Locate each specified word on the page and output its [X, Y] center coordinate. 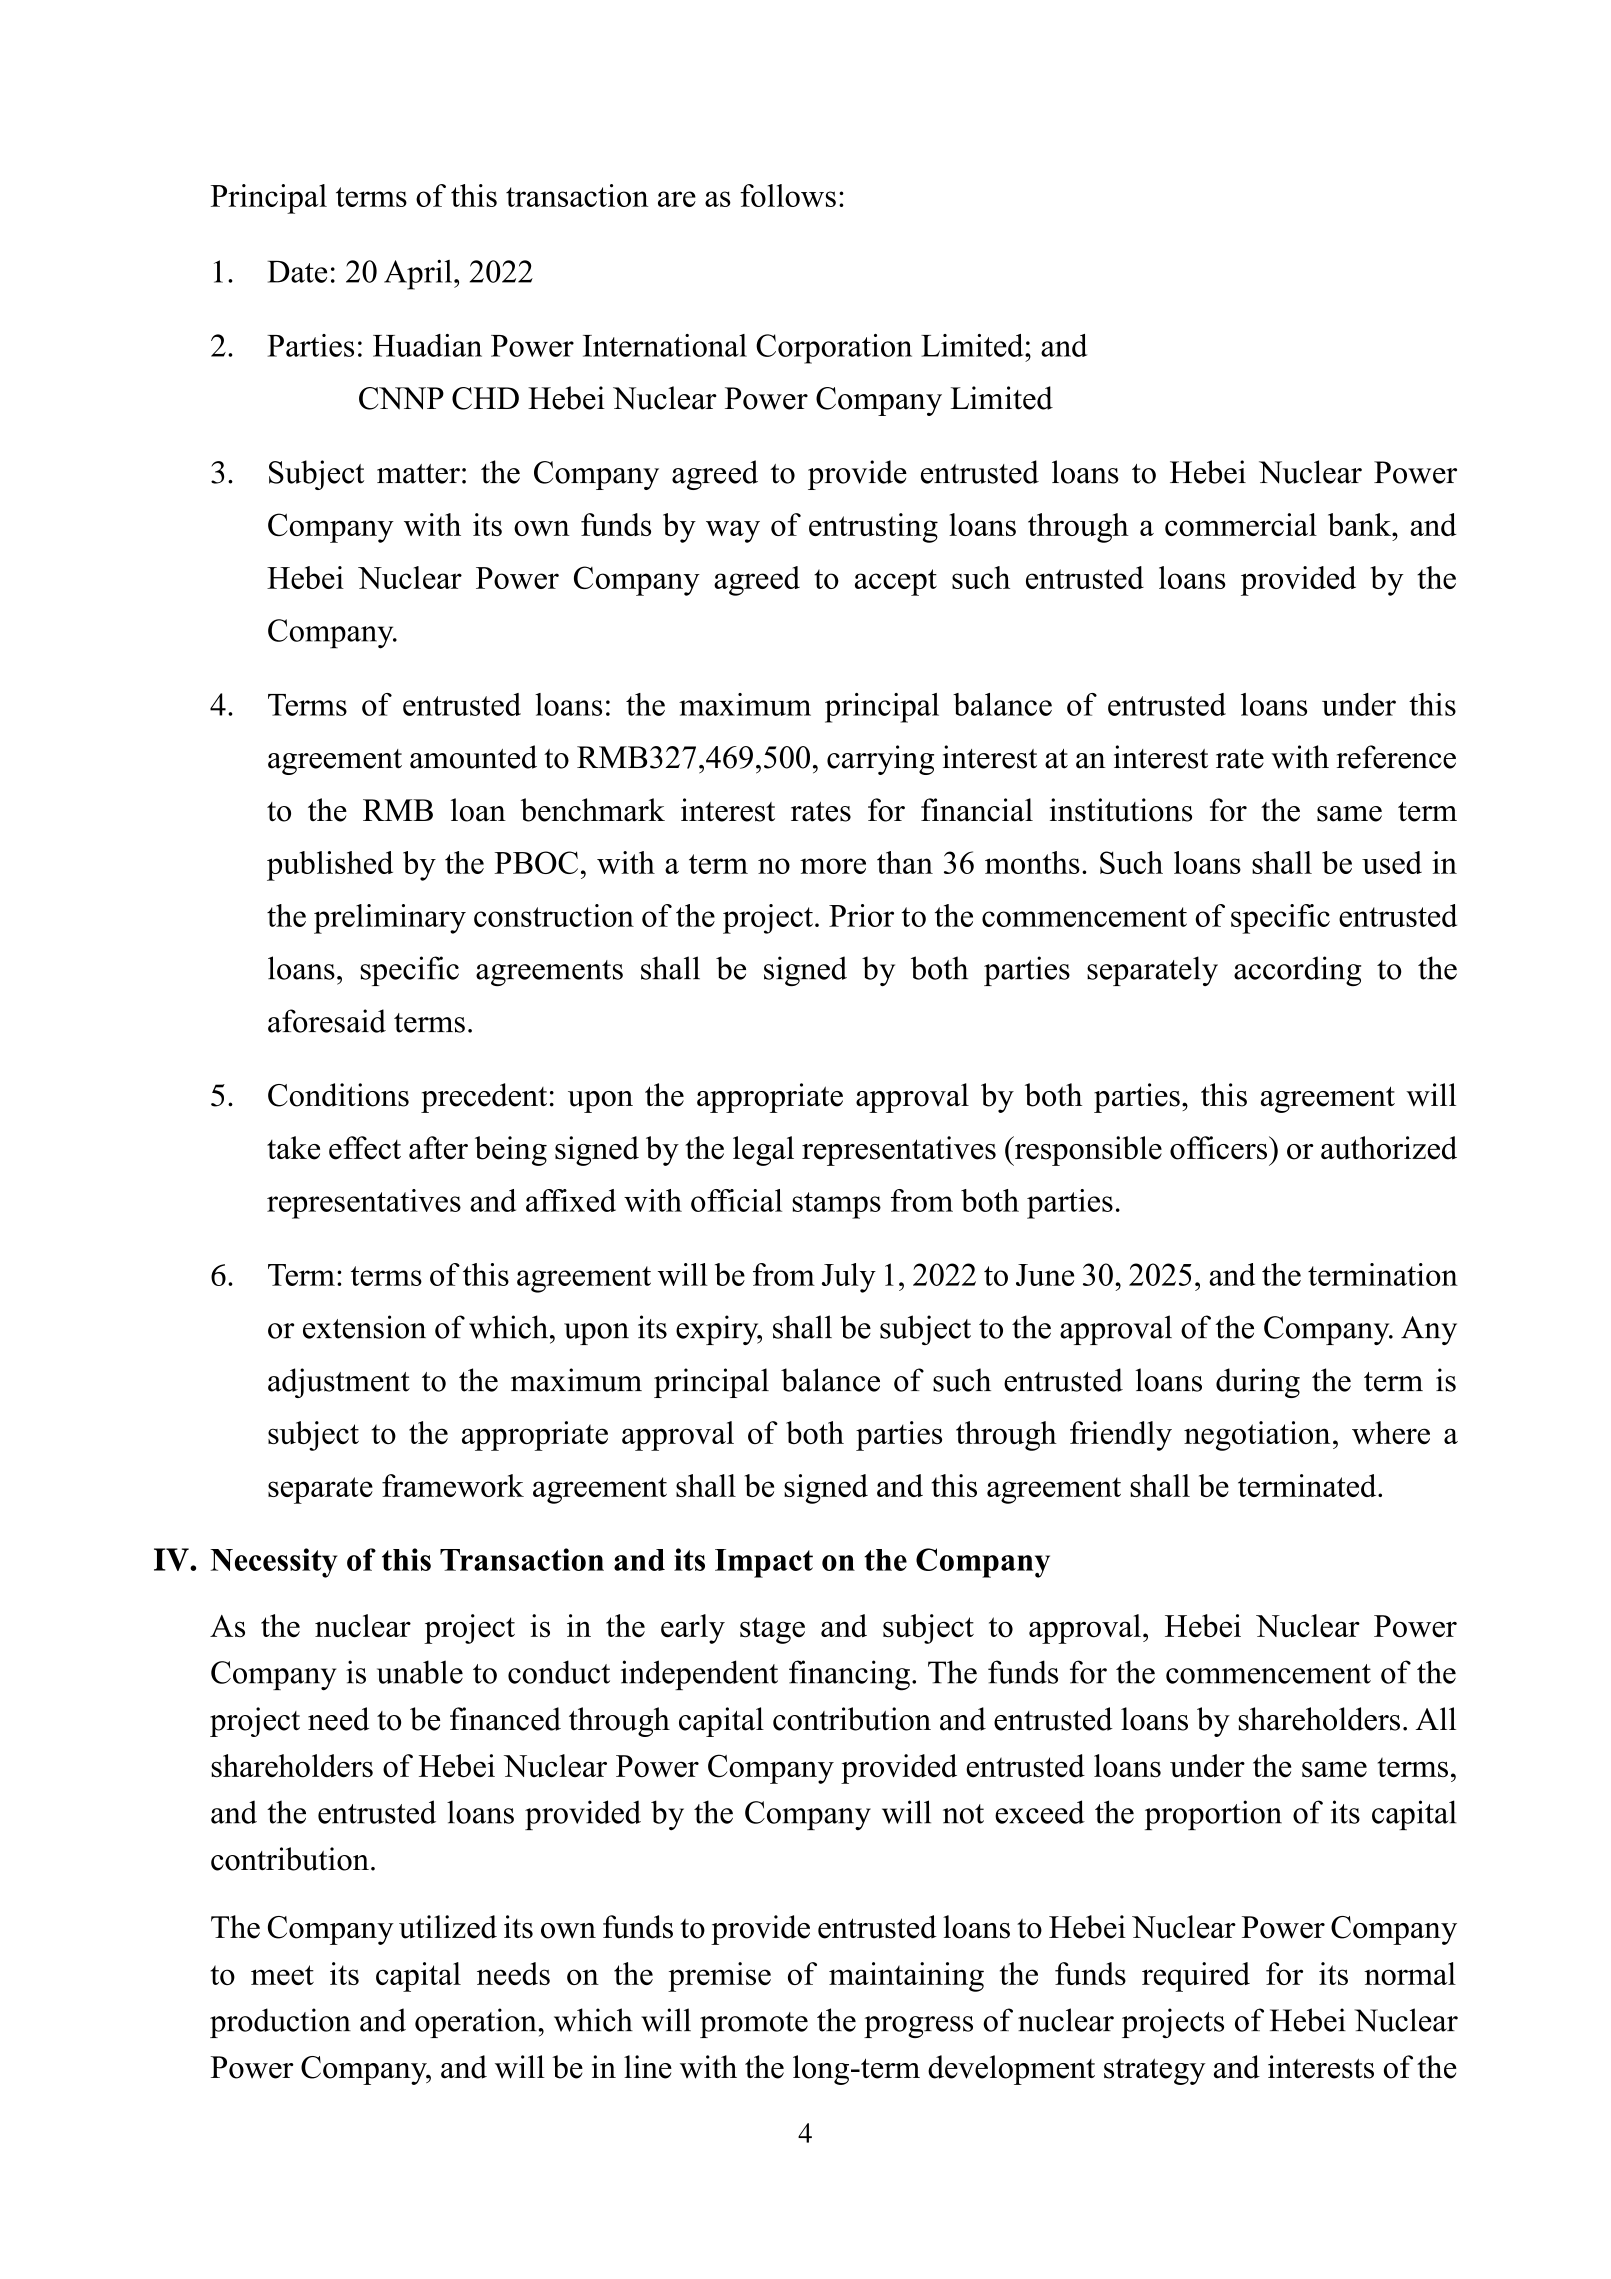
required [1196, 1977]
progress [918, 2027]
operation [476, 2023]
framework [453, 1485]
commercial [1241, 524]
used [1392, 862]
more [833, 866]
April [418, 275]
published [330, 866]
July [849, 1278]
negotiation [1257, 1436]
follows [788, 195]
